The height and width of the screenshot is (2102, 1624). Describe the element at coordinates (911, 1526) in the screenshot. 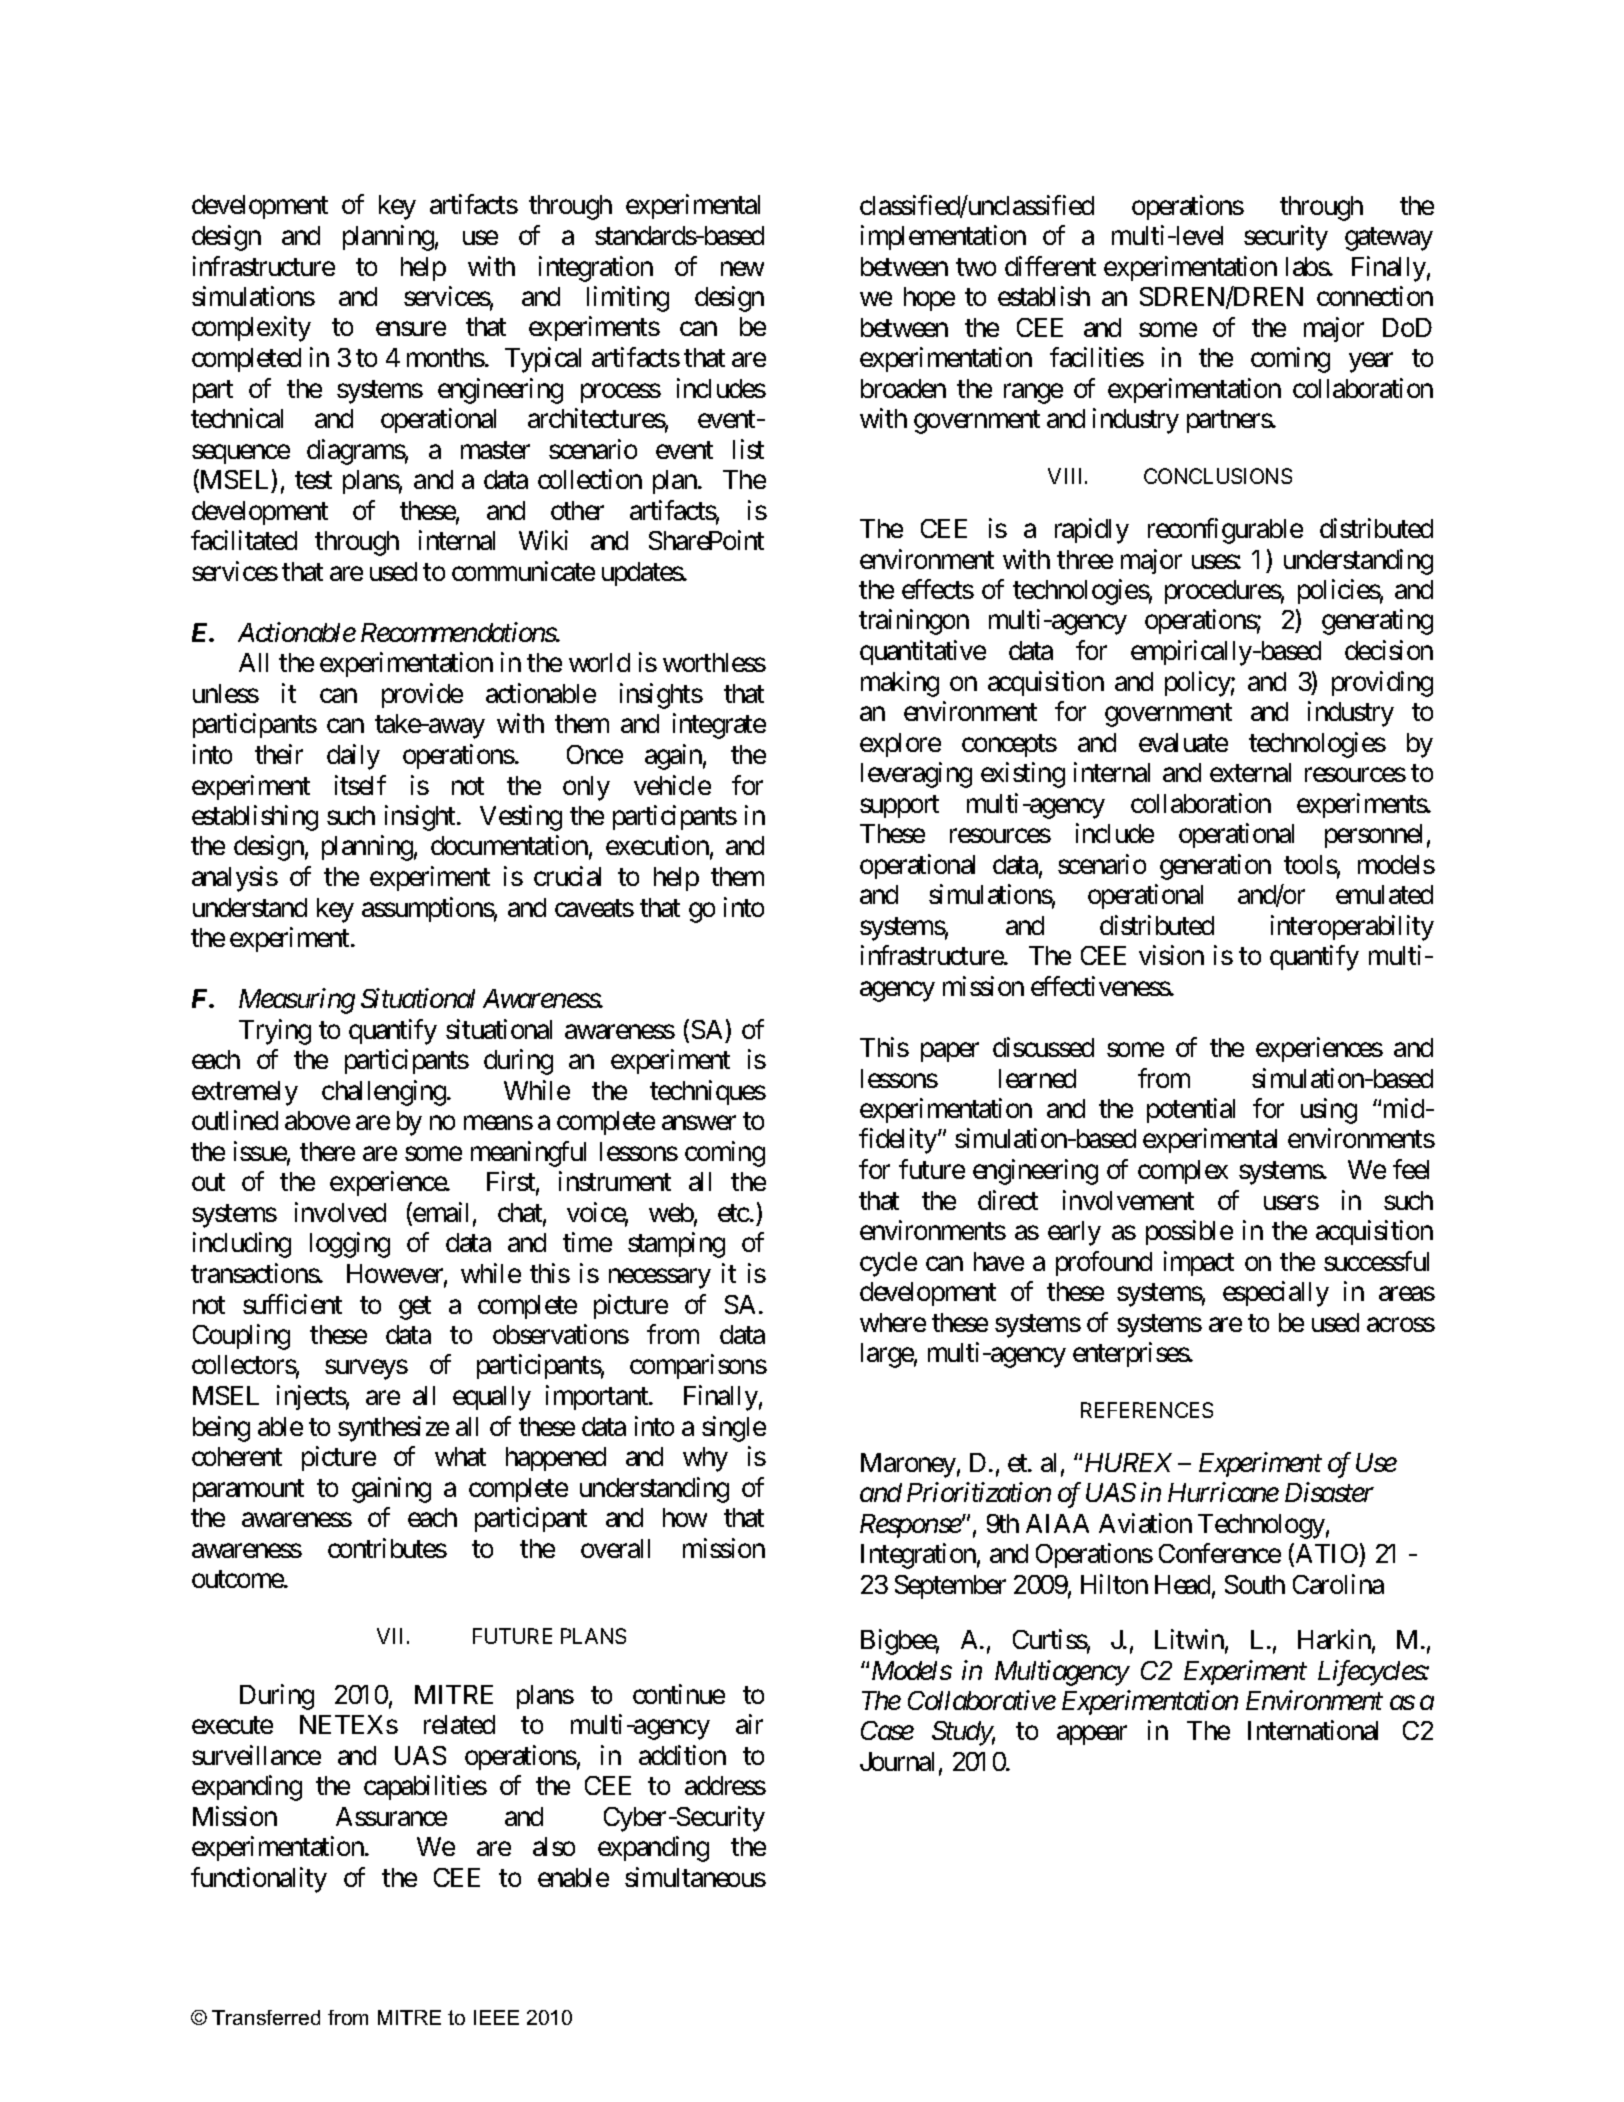

I see `Response` at that location.
